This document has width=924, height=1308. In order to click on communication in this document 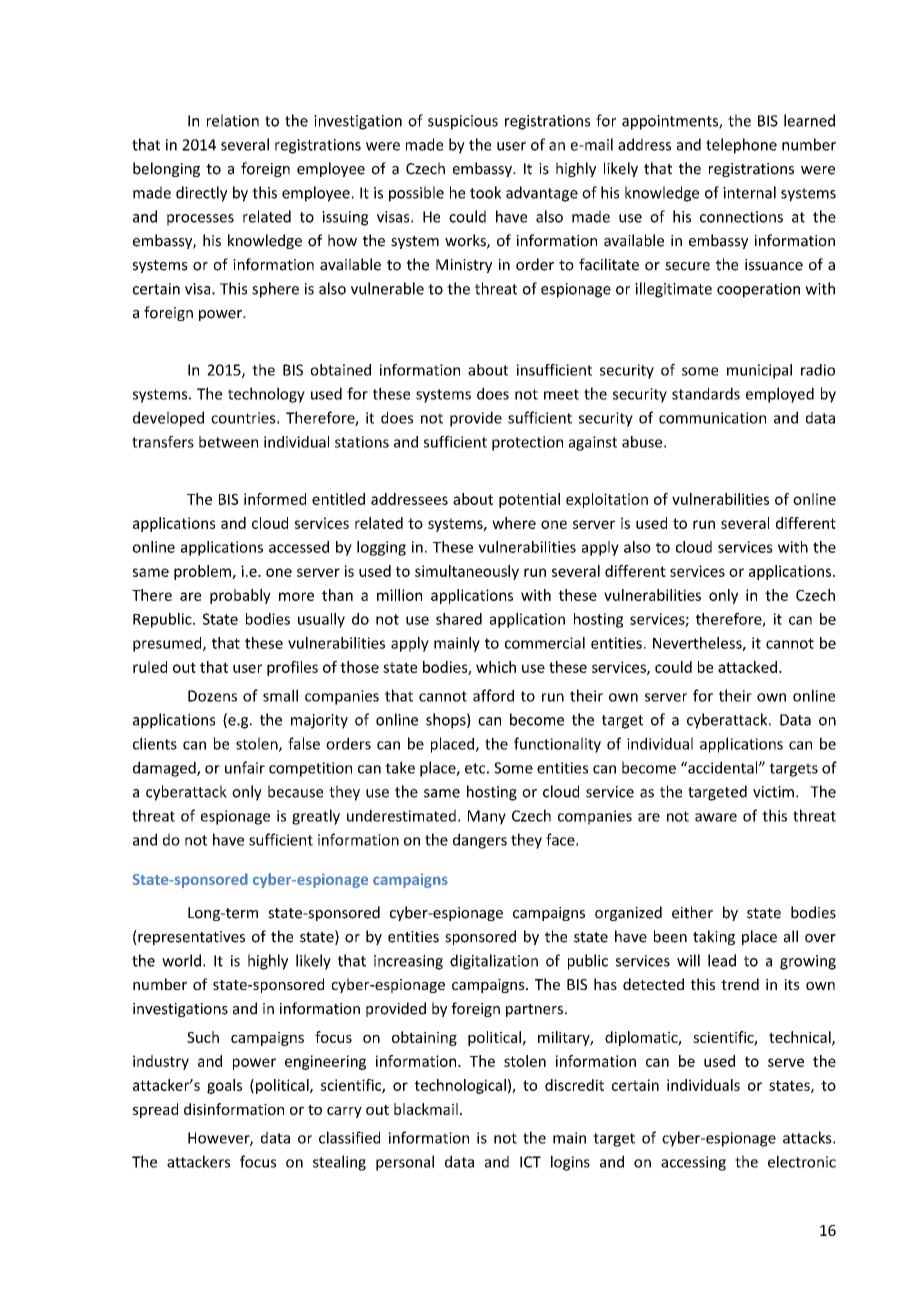, I will do `click(712, 418)`.
